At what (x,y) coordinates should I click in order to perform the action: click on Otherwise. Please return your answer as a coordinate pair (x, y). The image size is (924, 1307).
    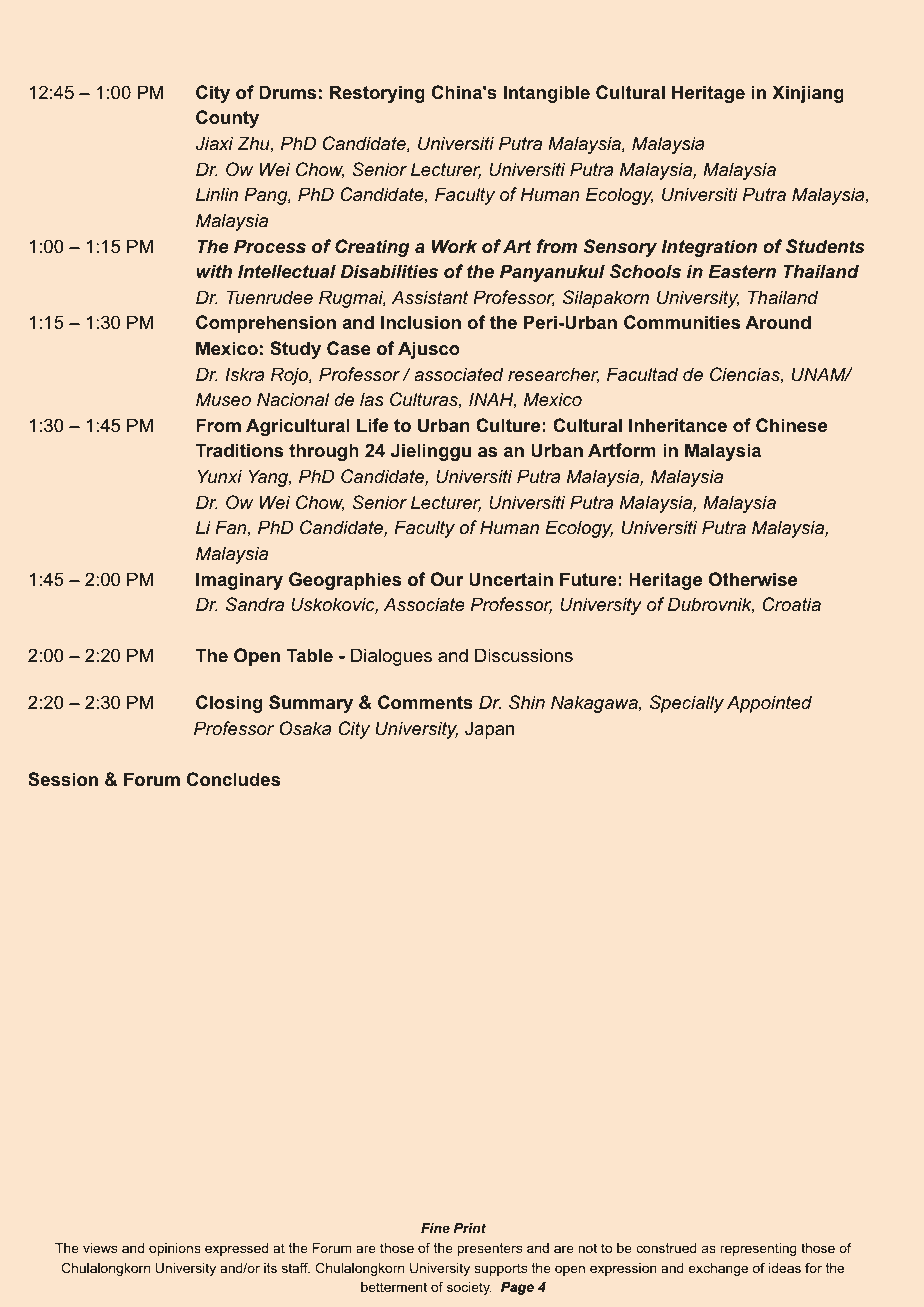
    Looking at the image, I should click on (753, 579).
